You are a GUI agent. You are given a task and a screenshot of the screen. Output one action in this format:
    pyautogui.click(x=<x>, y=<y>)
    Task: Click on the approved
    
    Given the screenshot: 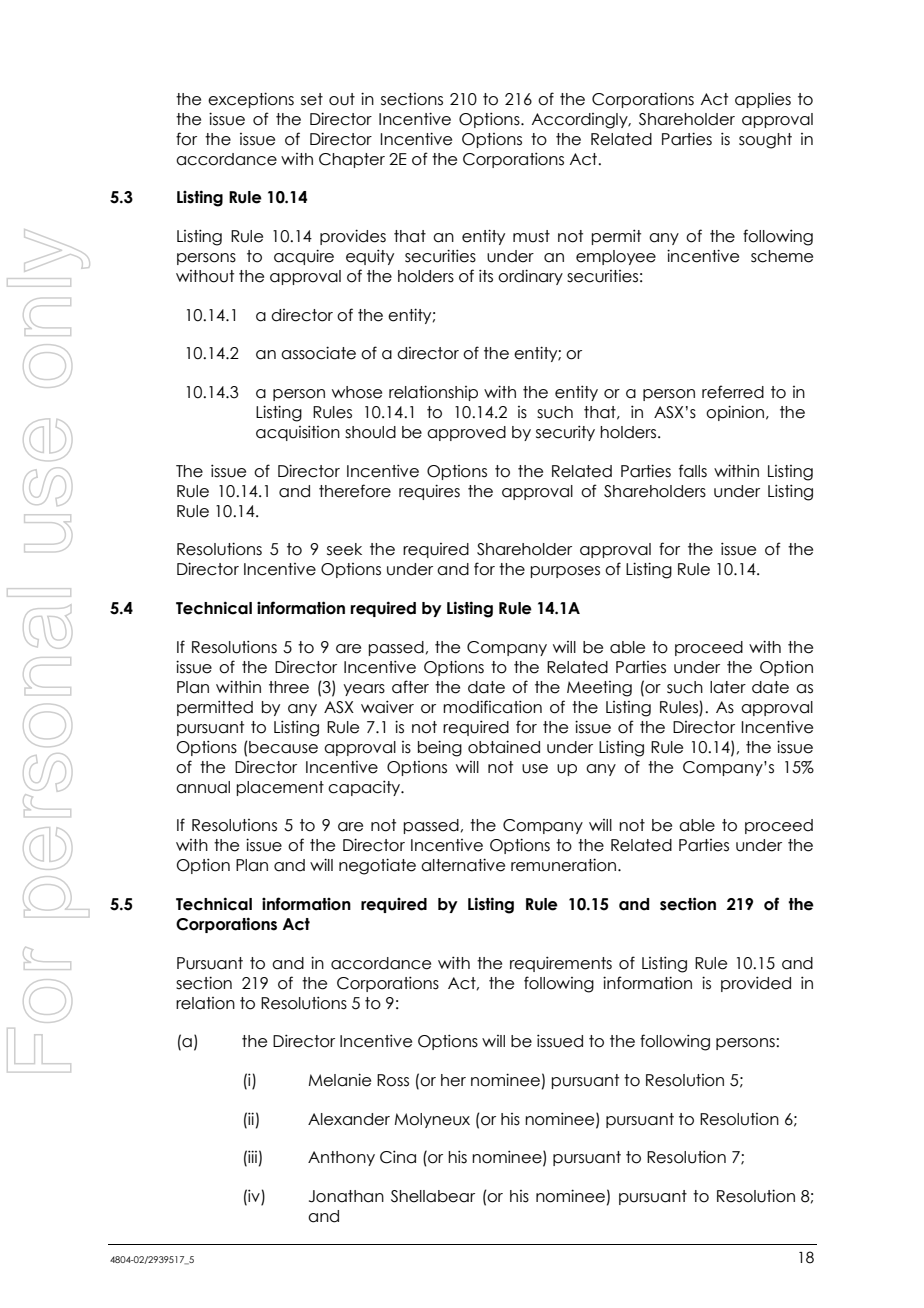 What is the action you would take?
    pyautogui.click(x=466, y=433)
